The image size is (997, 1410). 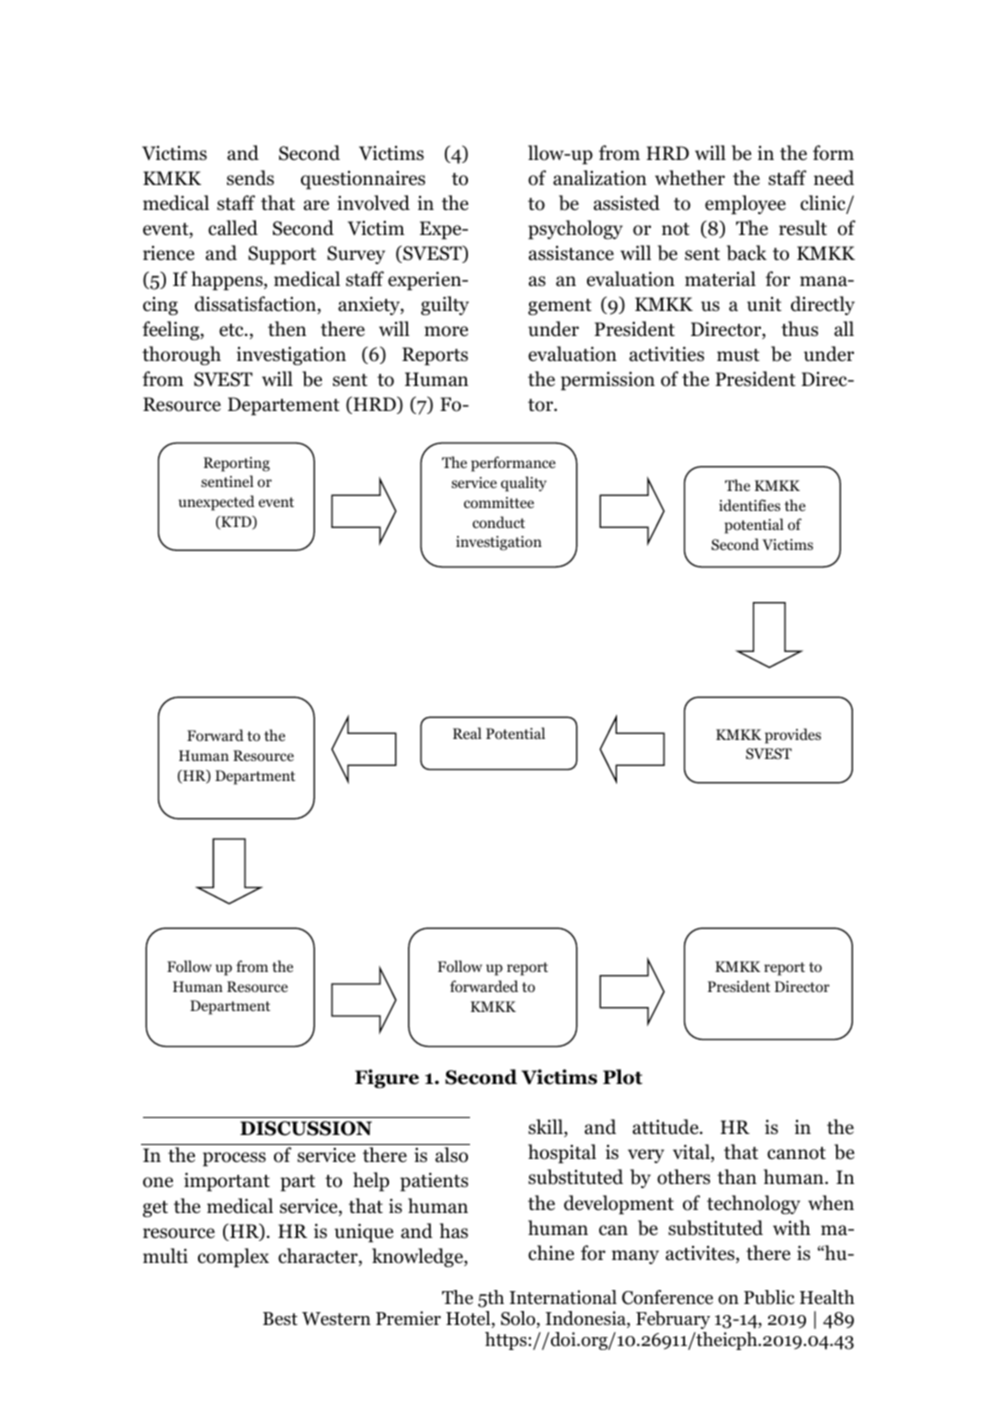 What do you see at coordinates (233, 1257) in the screenshot?
I see `complex` at bounding box center [233, 1257].
